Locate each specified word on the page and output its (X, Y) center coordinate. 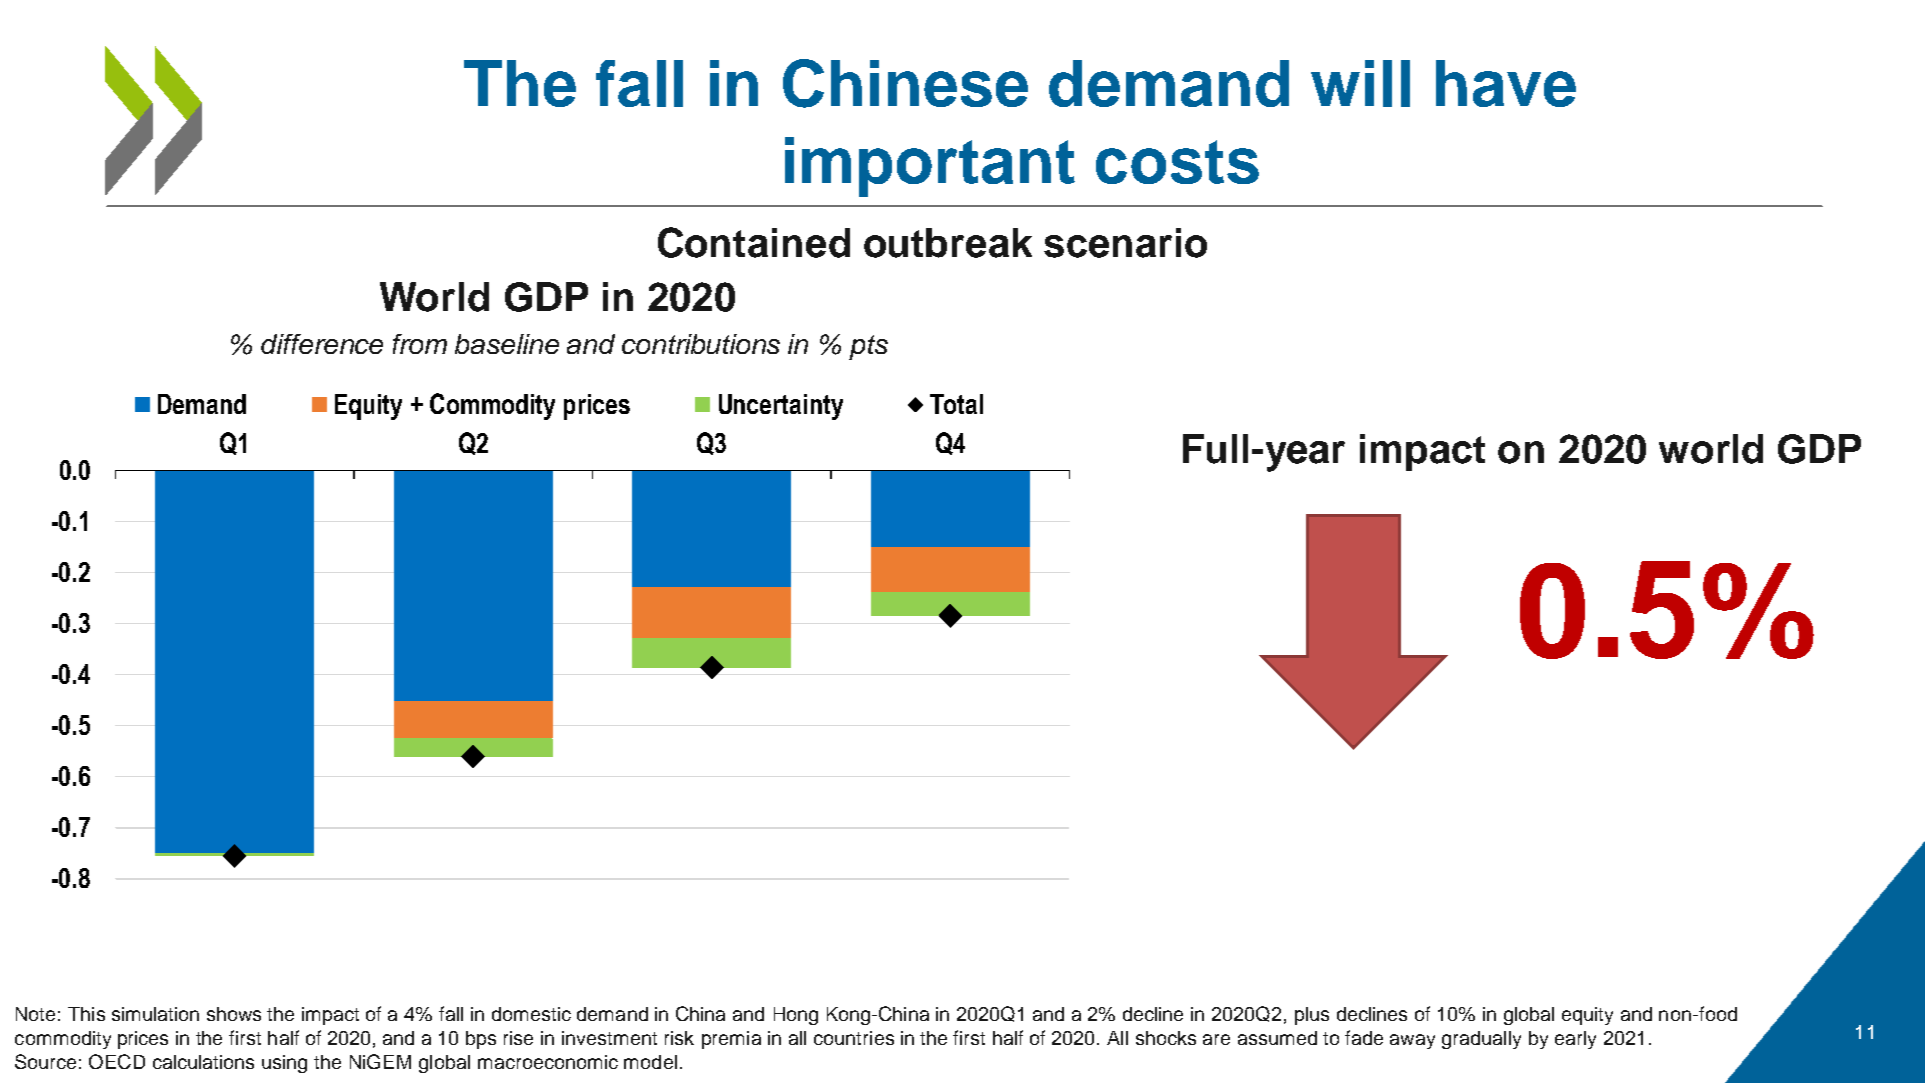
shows (234, 1014)
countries (854, 1038)
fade (1364, 1037)
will (1360, 83)
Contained (754, 242)
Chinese (905, 83)
